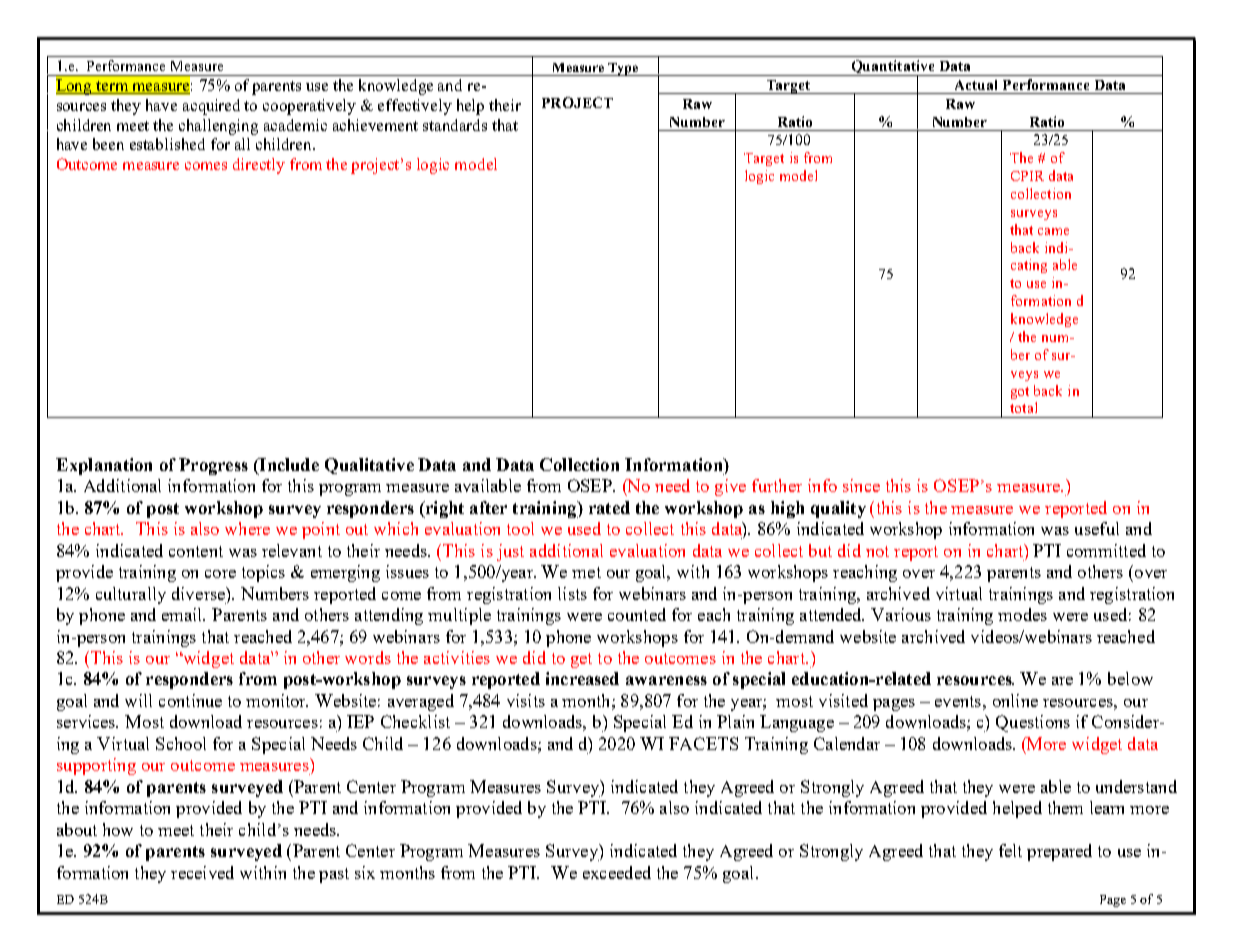 The width and height of the page is (1233, 952). What do you see at coordinates (211, 107) in the page?
I see `acquired` at bounding box center [211, 107].
